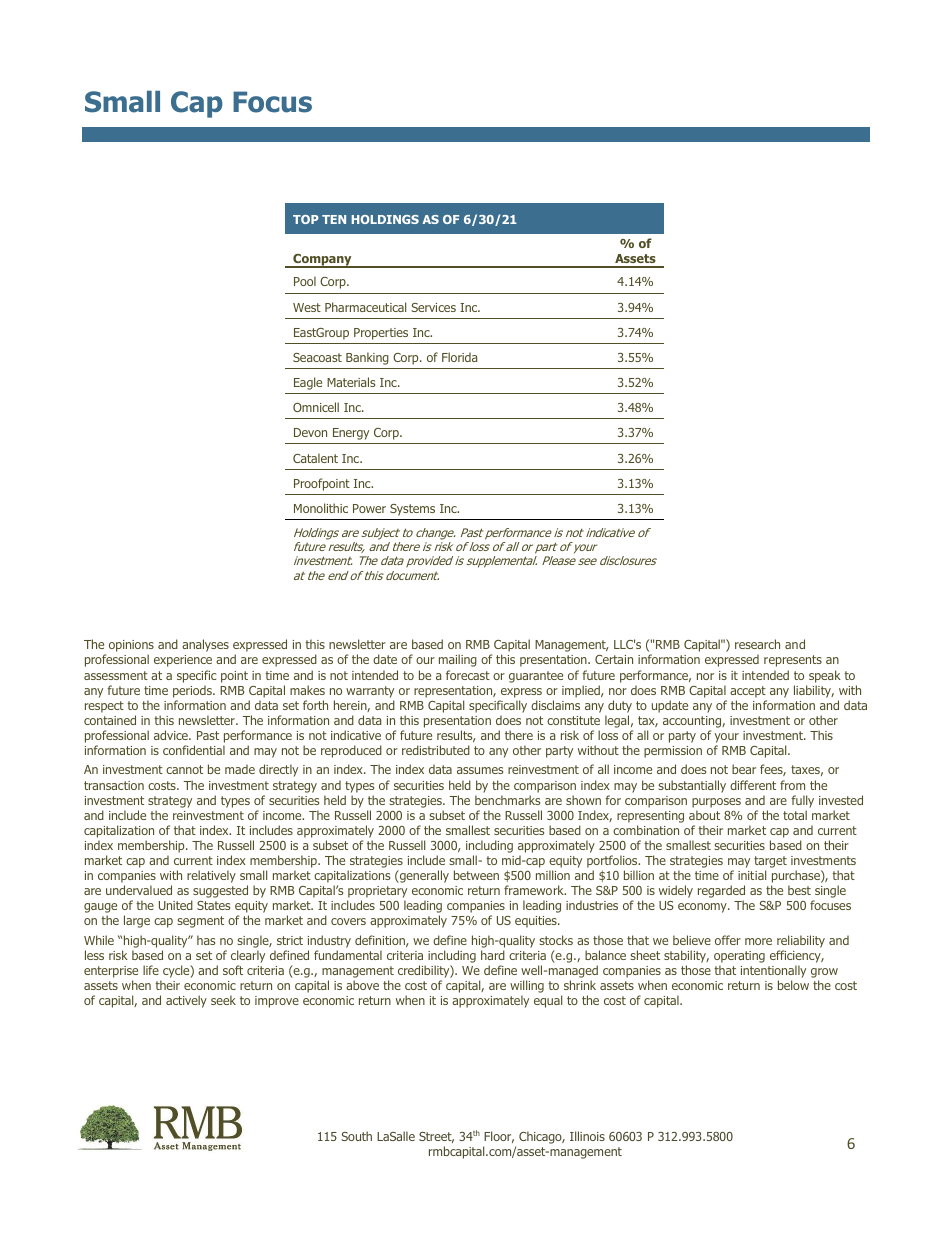 This document has height=1233, width=952. What do you see at coordinates (433, 307) in the document?
I see `Services` at bounding box center [433, 307].
